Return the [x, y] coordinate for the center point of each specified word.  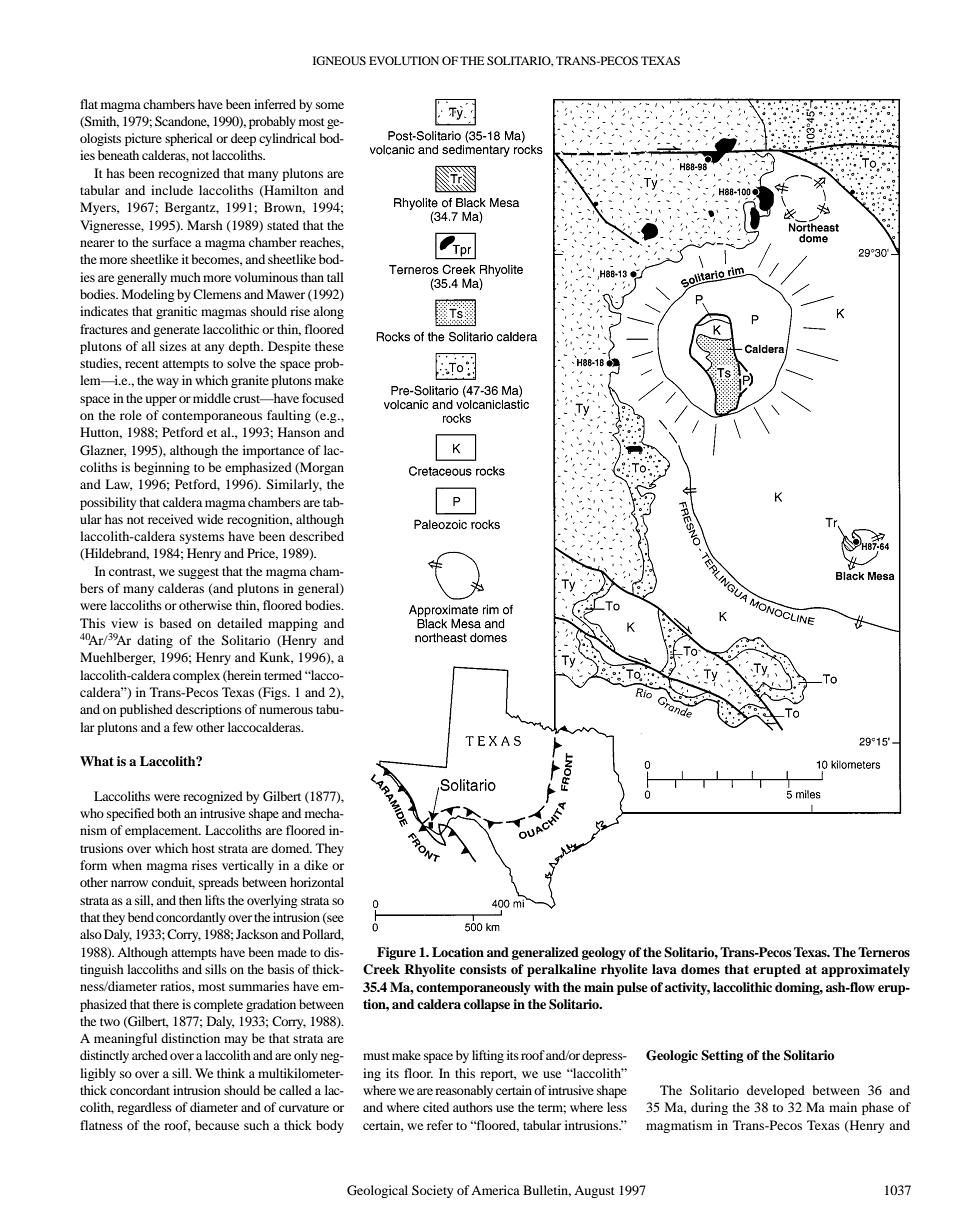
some [330, 105]
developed [776, 1091]
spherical [189, 139]
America [495, 1190]
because [217, 1125]
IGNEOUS [339, 60]
